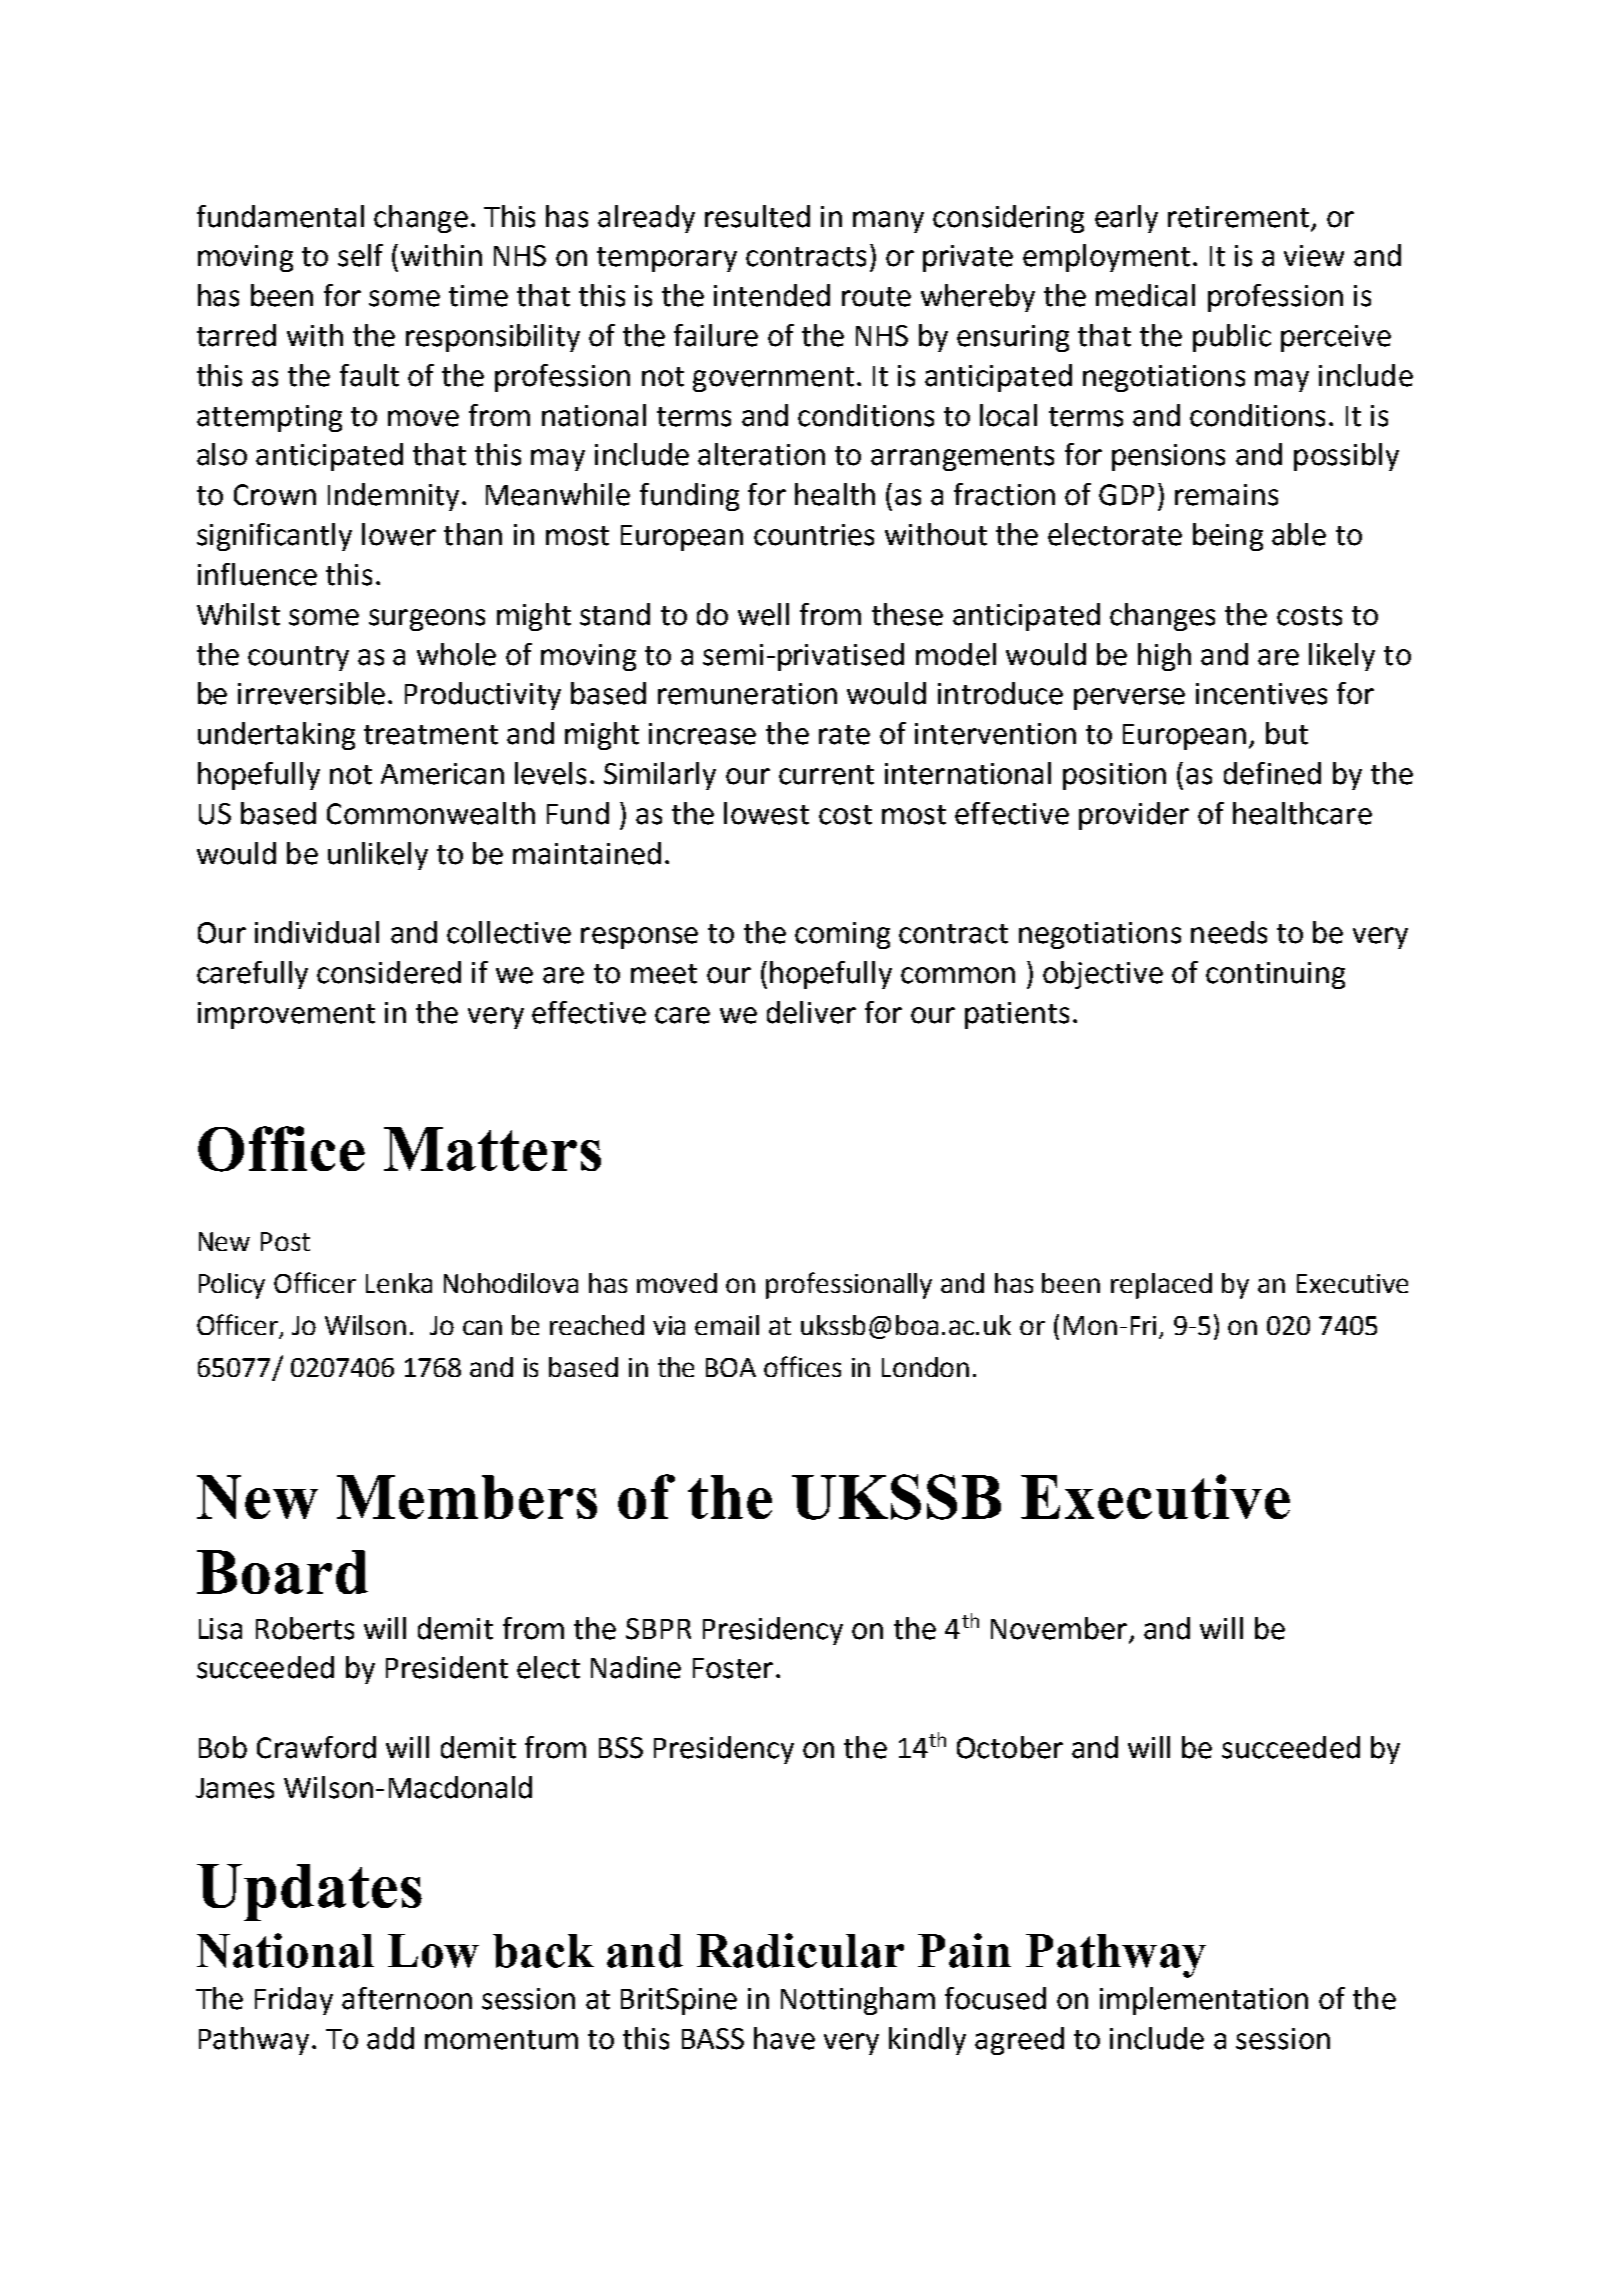  I want to click on intended, so click(772, 295).
